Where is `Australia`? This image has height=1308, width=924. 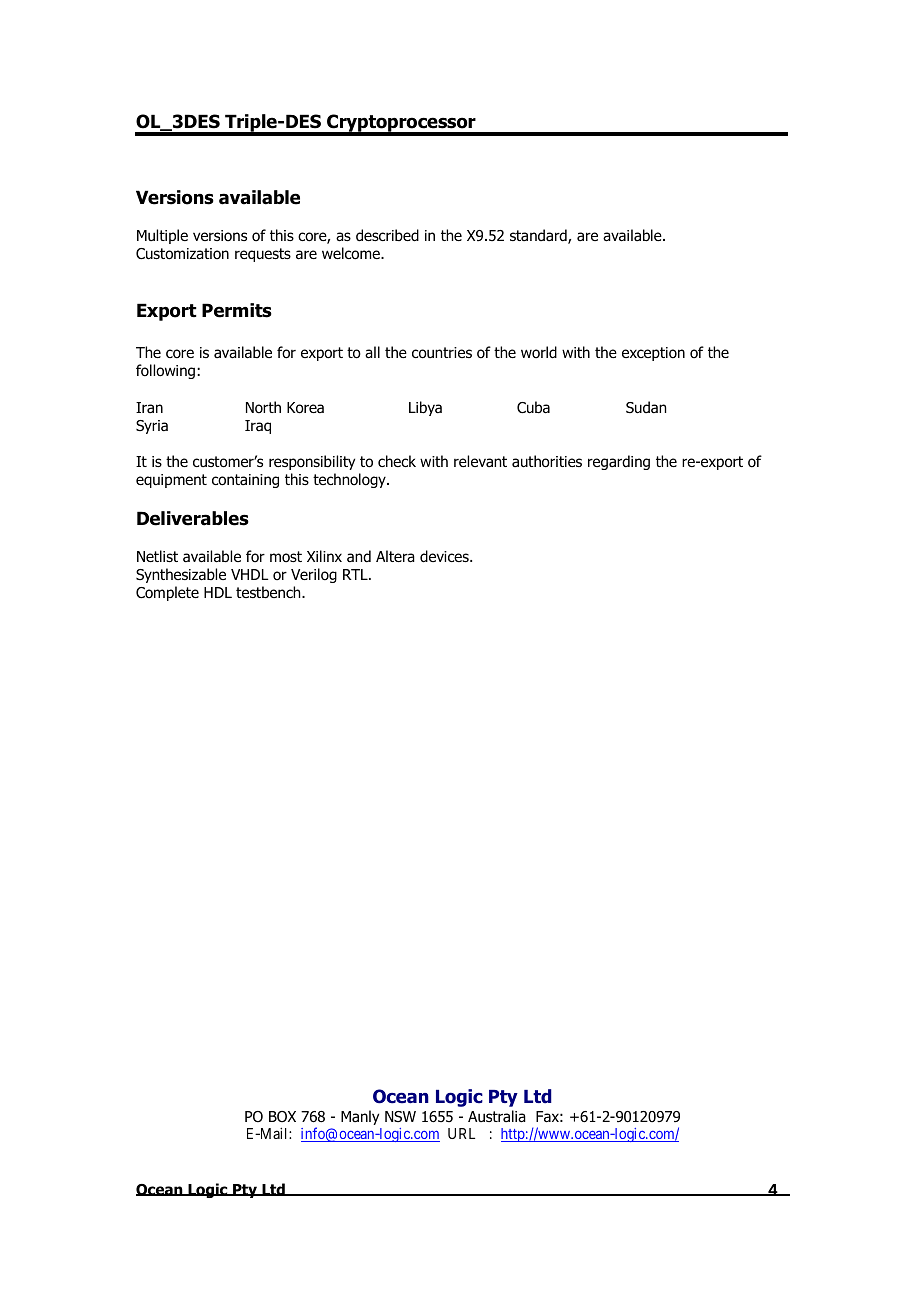 Australia is located at coordinates (497, 1116).
